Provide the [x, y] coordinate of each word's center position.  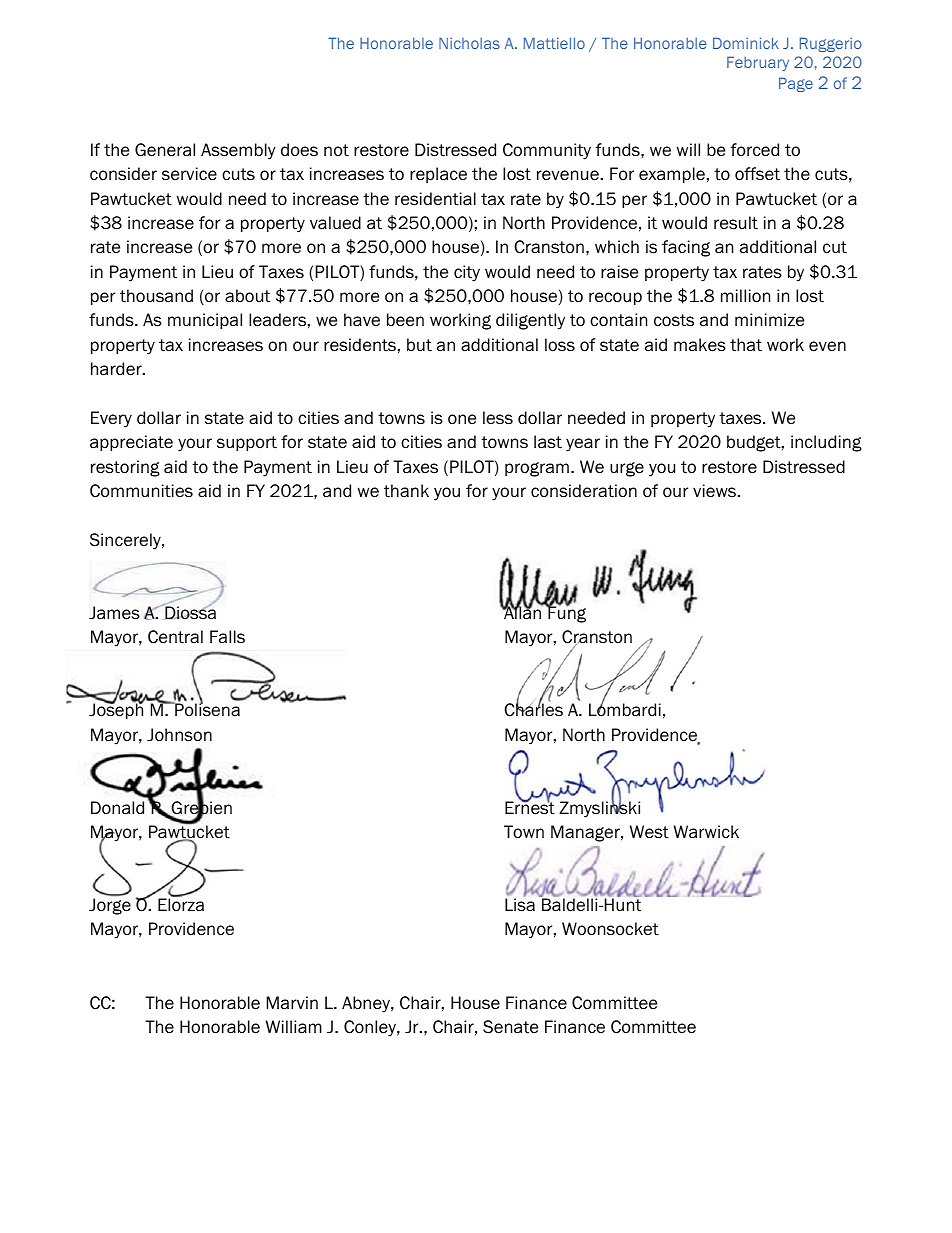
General [165, 150]
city [467, 273]
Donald [117, 808]
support [247, 443]
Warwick [706, 832]
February [758, 63]
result [736, 223]
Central [175, 637]
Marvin [292, 1003]
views [716, 491]
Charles [533, 709]
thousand [156, 296]
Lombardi [625, 709]
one [462, 419]
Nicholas [469, 43]
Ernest [530, 807]
